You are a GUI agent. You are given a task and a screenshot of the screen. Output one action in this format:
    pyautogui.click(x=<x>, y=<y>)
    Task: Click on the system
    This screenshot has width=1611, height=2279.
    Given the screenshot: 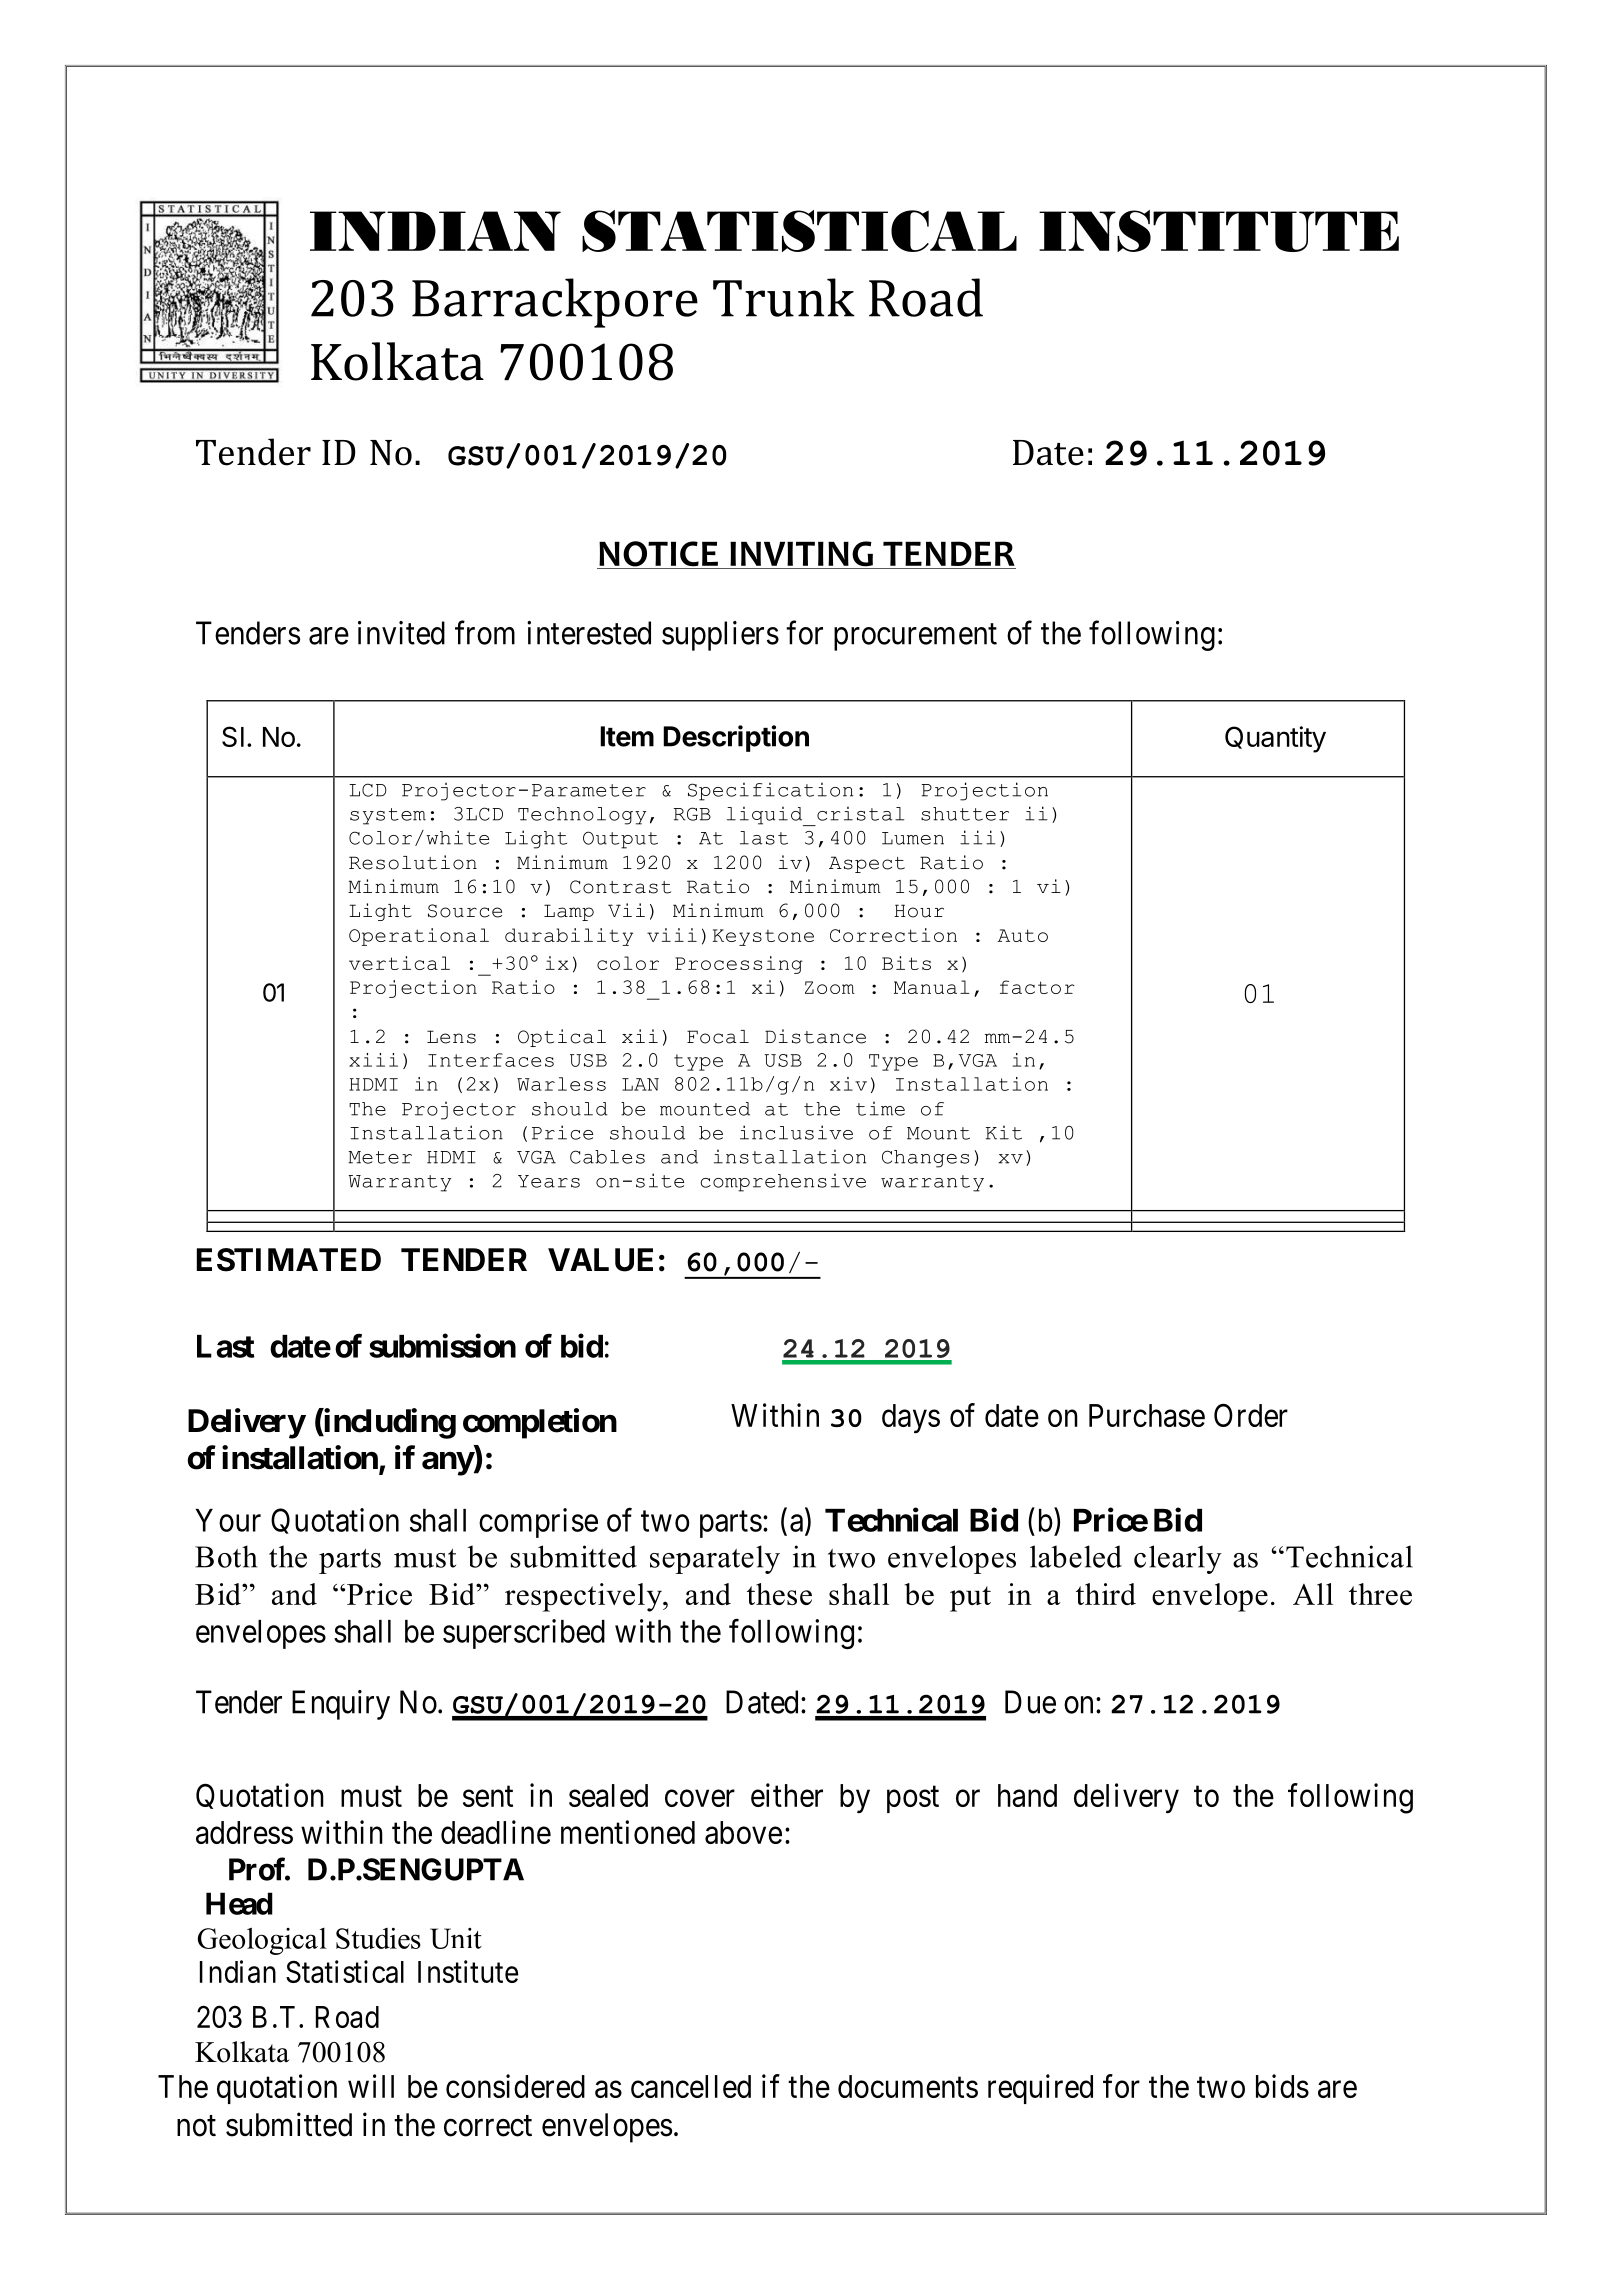 What is the action you would take?
    pyautogui.click(x=388, y=816)
